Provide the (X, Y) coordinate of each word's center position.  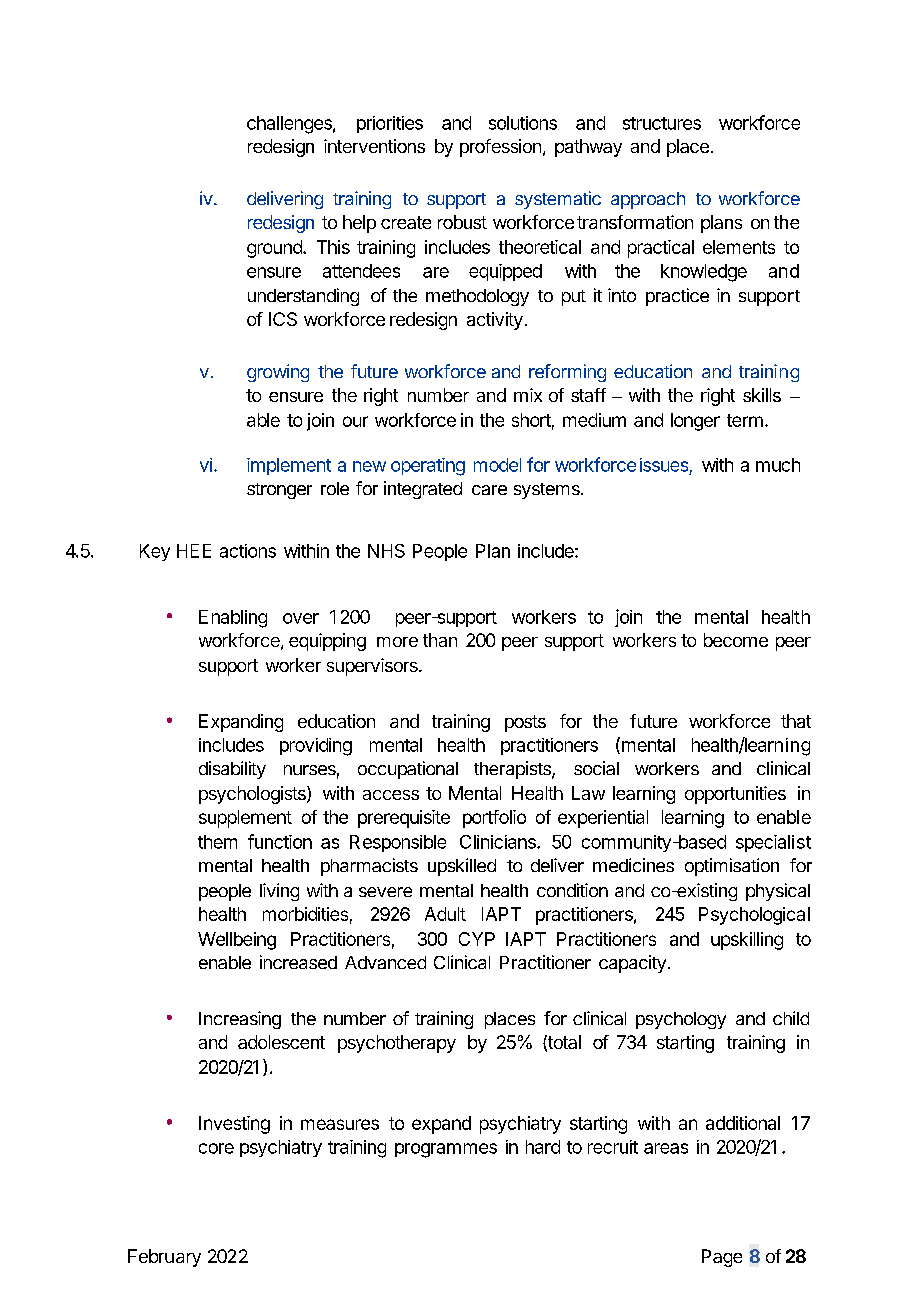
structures (662, 123)
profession (500, 148)
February (164, 1258)
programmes (446, 1150)
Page (722, 1258)
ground (275, 249)
